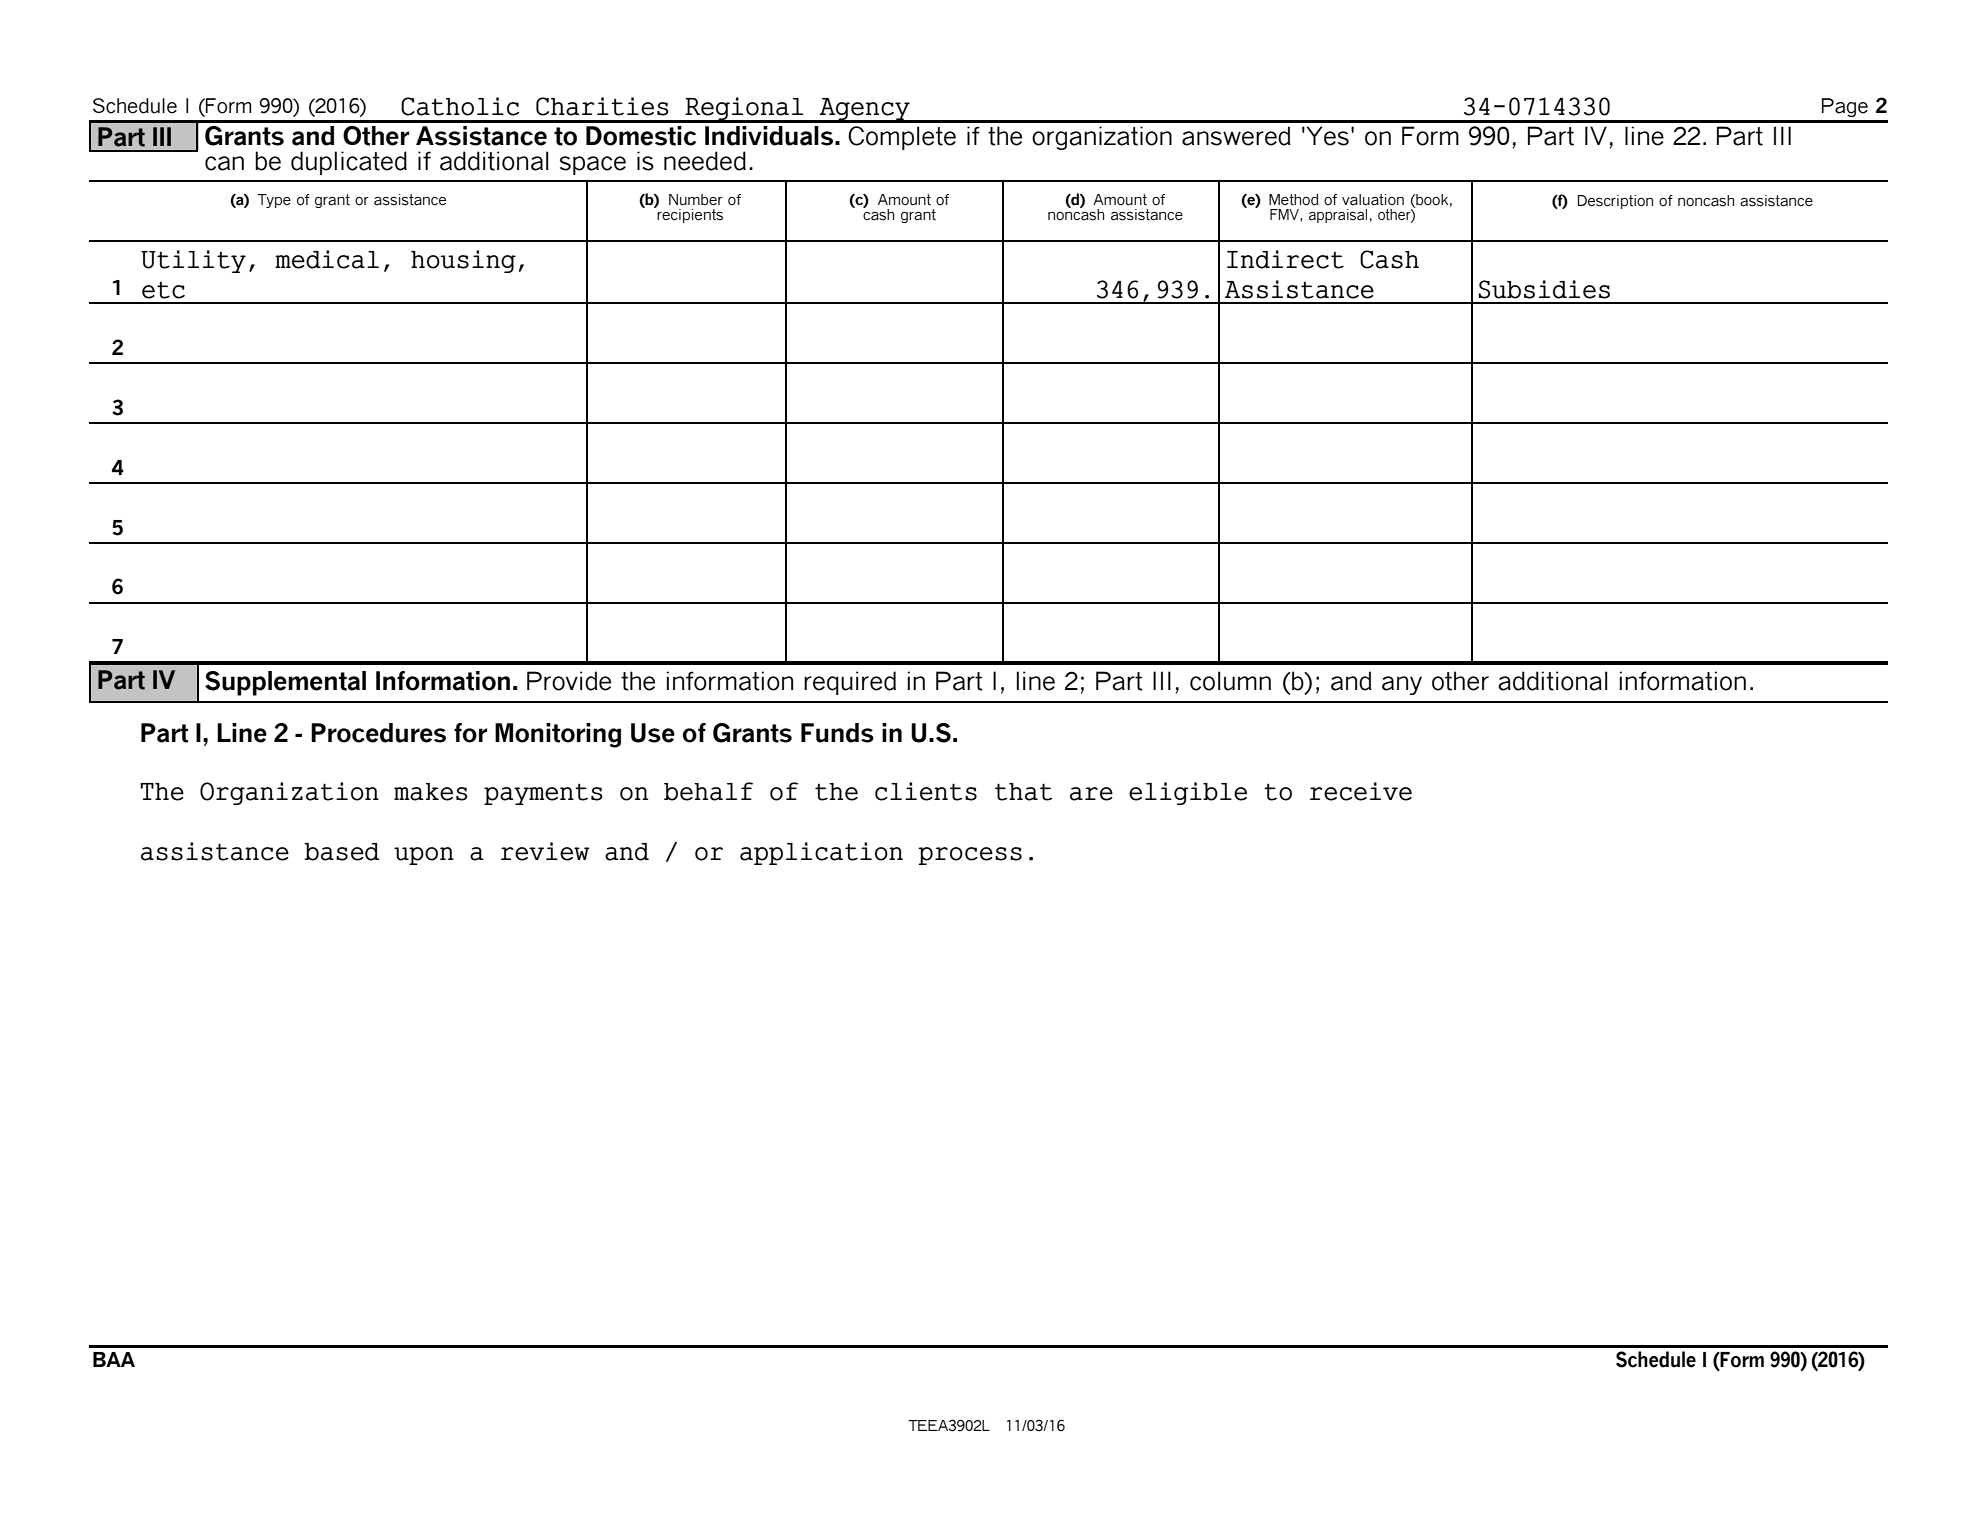 This document has width=1978, height=1528. What do you see at coordinates (1402, 685) in the document?
I see `any` at bounding box center [1402, 685].
